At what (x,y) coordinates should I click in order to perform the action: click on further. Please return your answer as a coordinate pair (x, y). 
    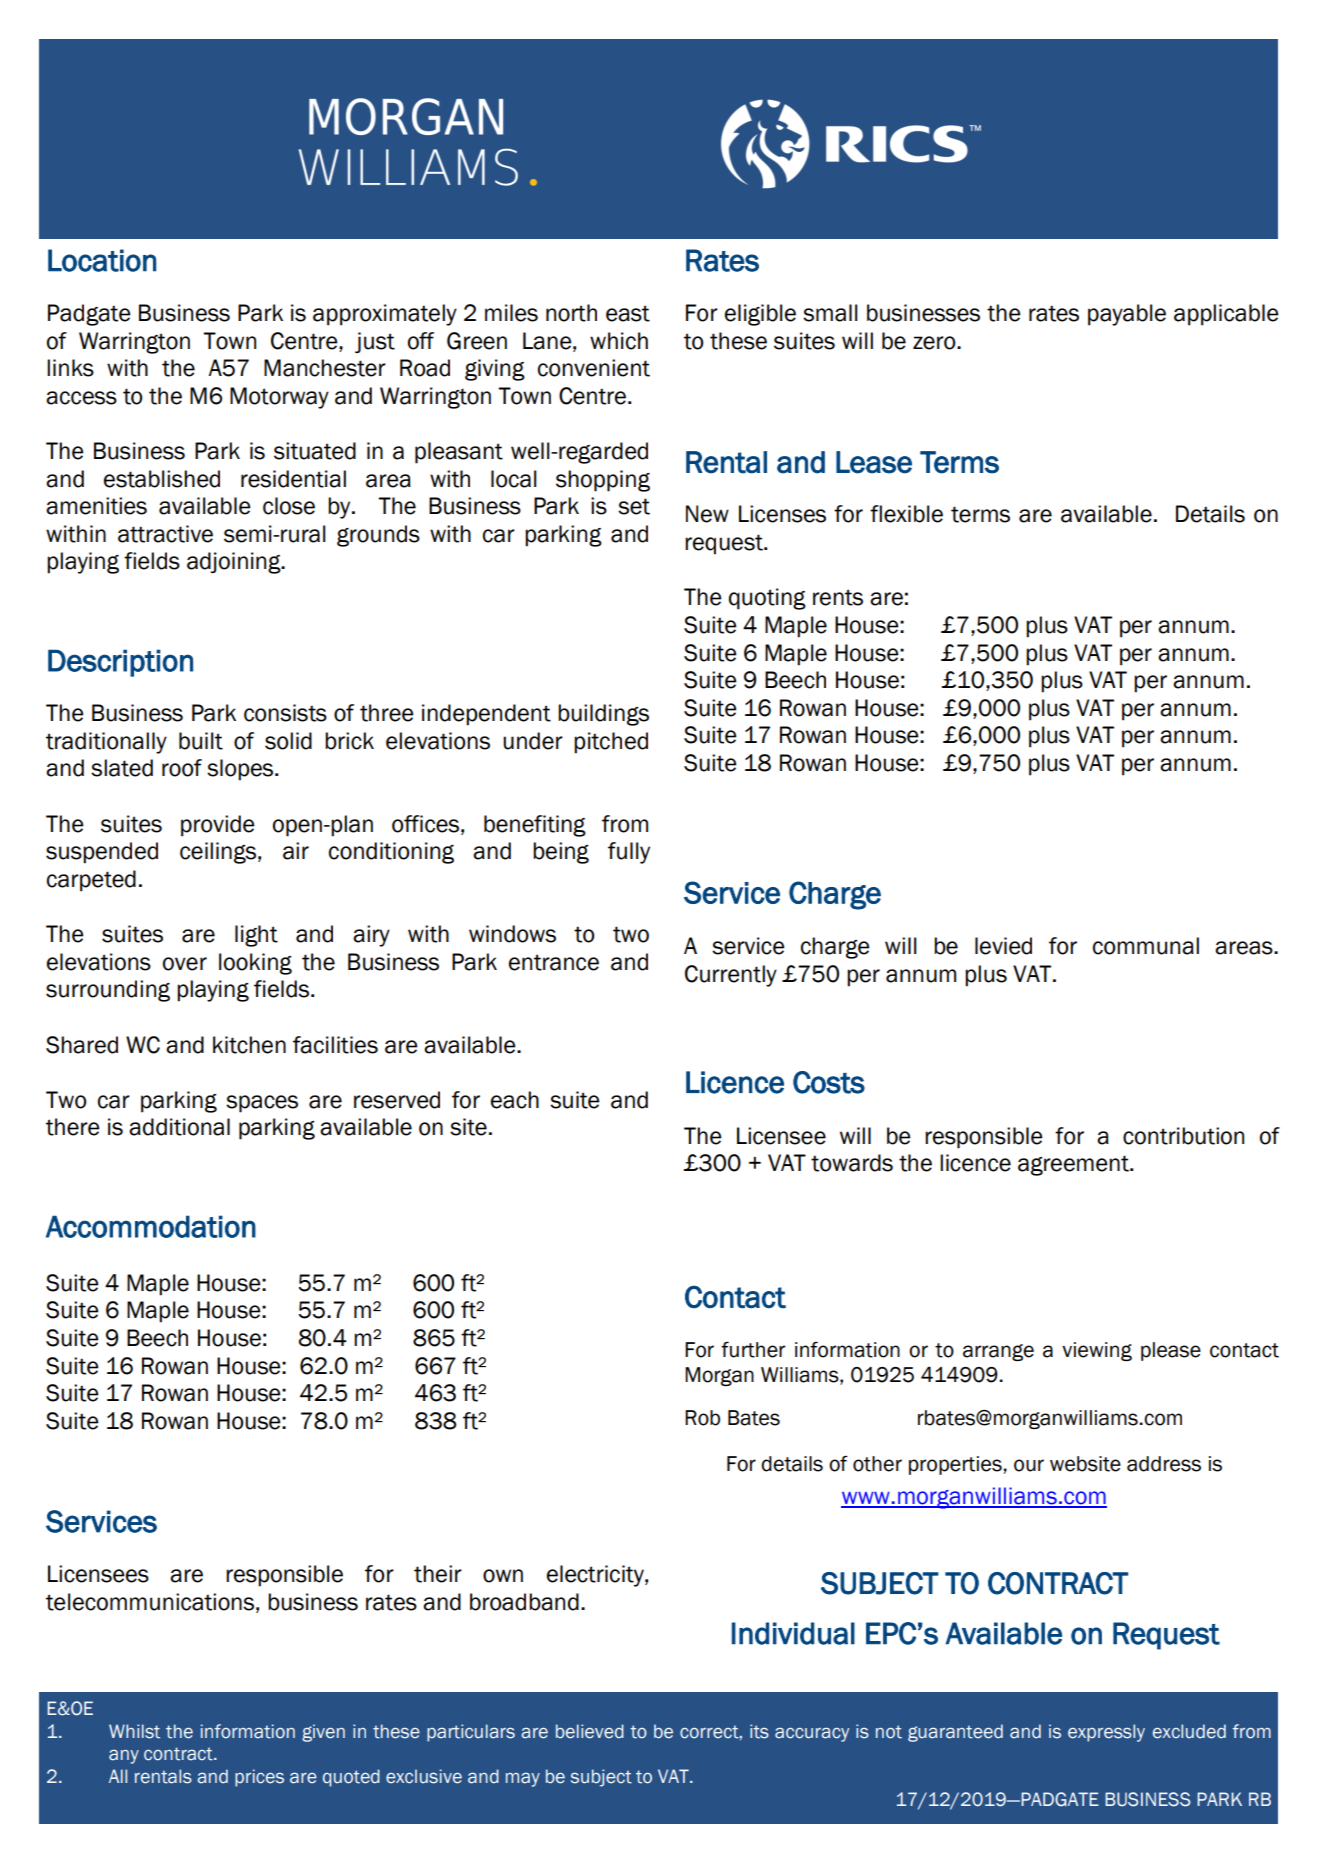
    Looking at the image, I should click on (753, 1350).
